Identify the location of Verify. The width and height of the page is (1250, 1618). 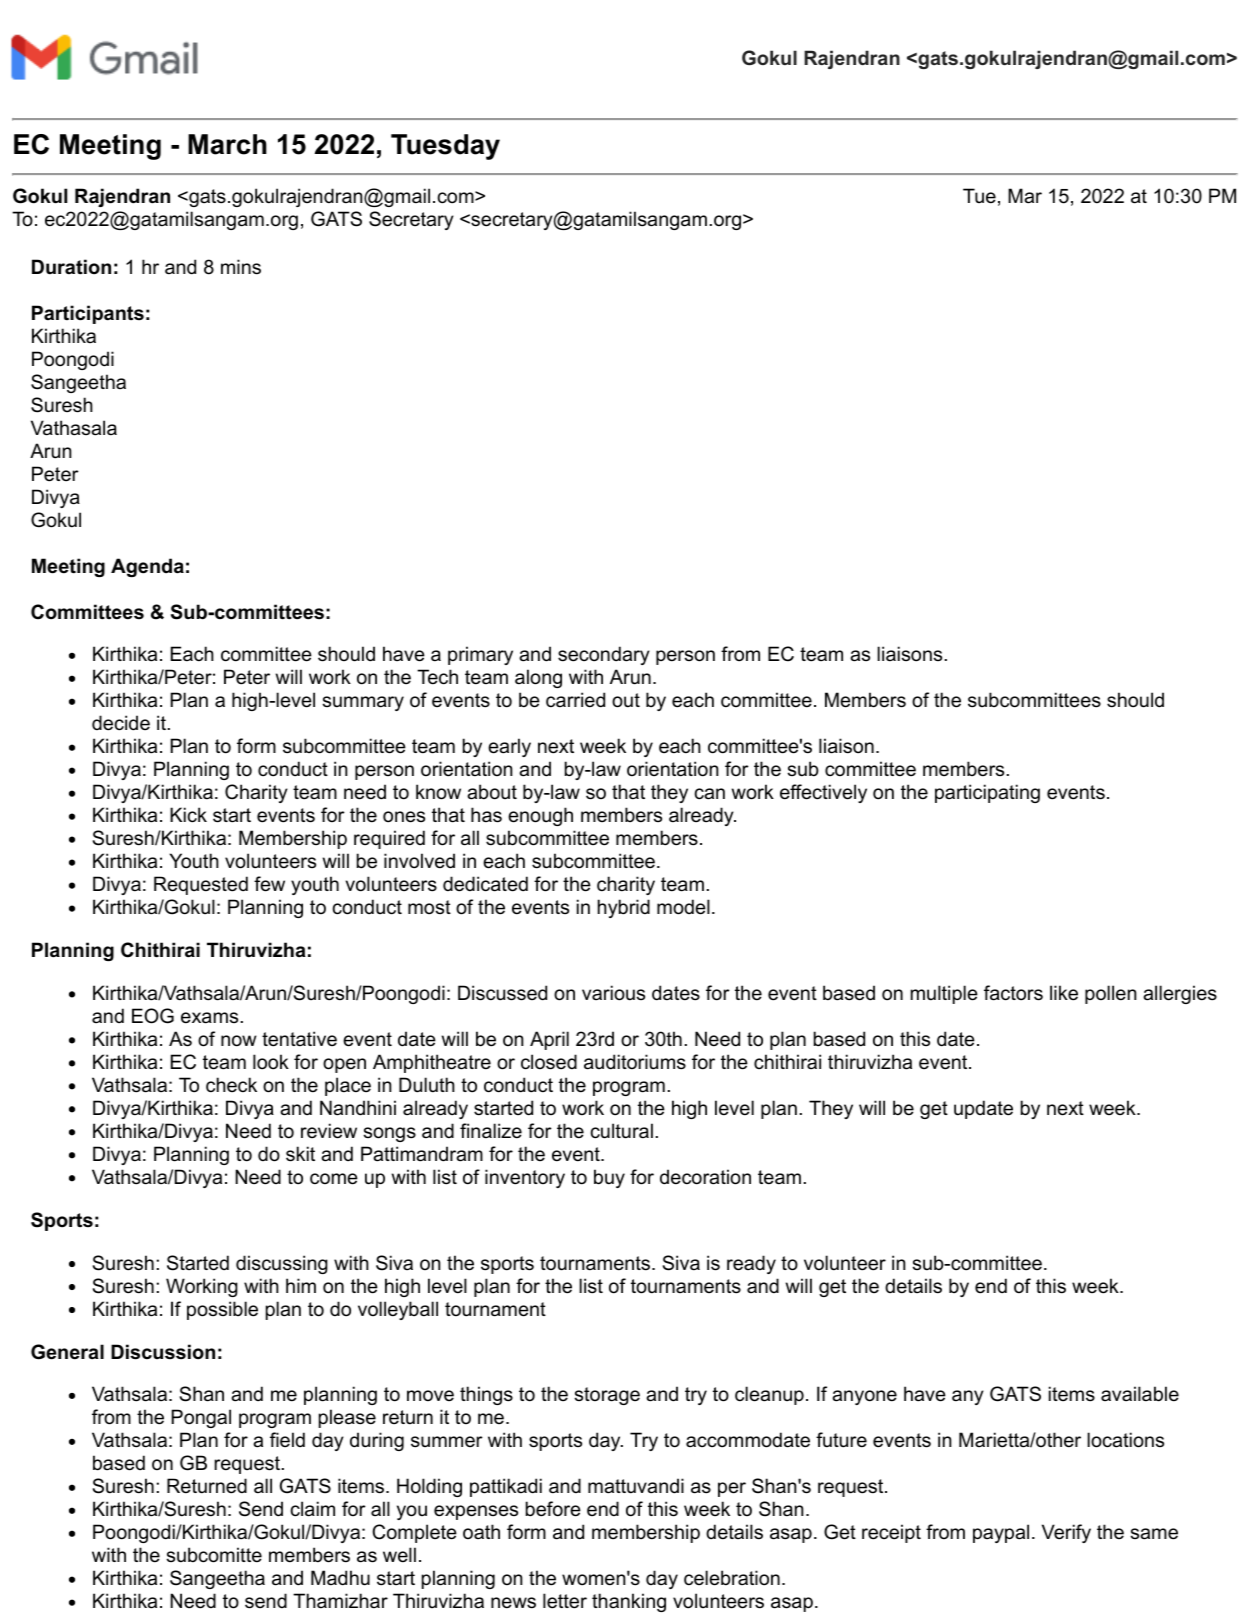
(1066, 1533).
